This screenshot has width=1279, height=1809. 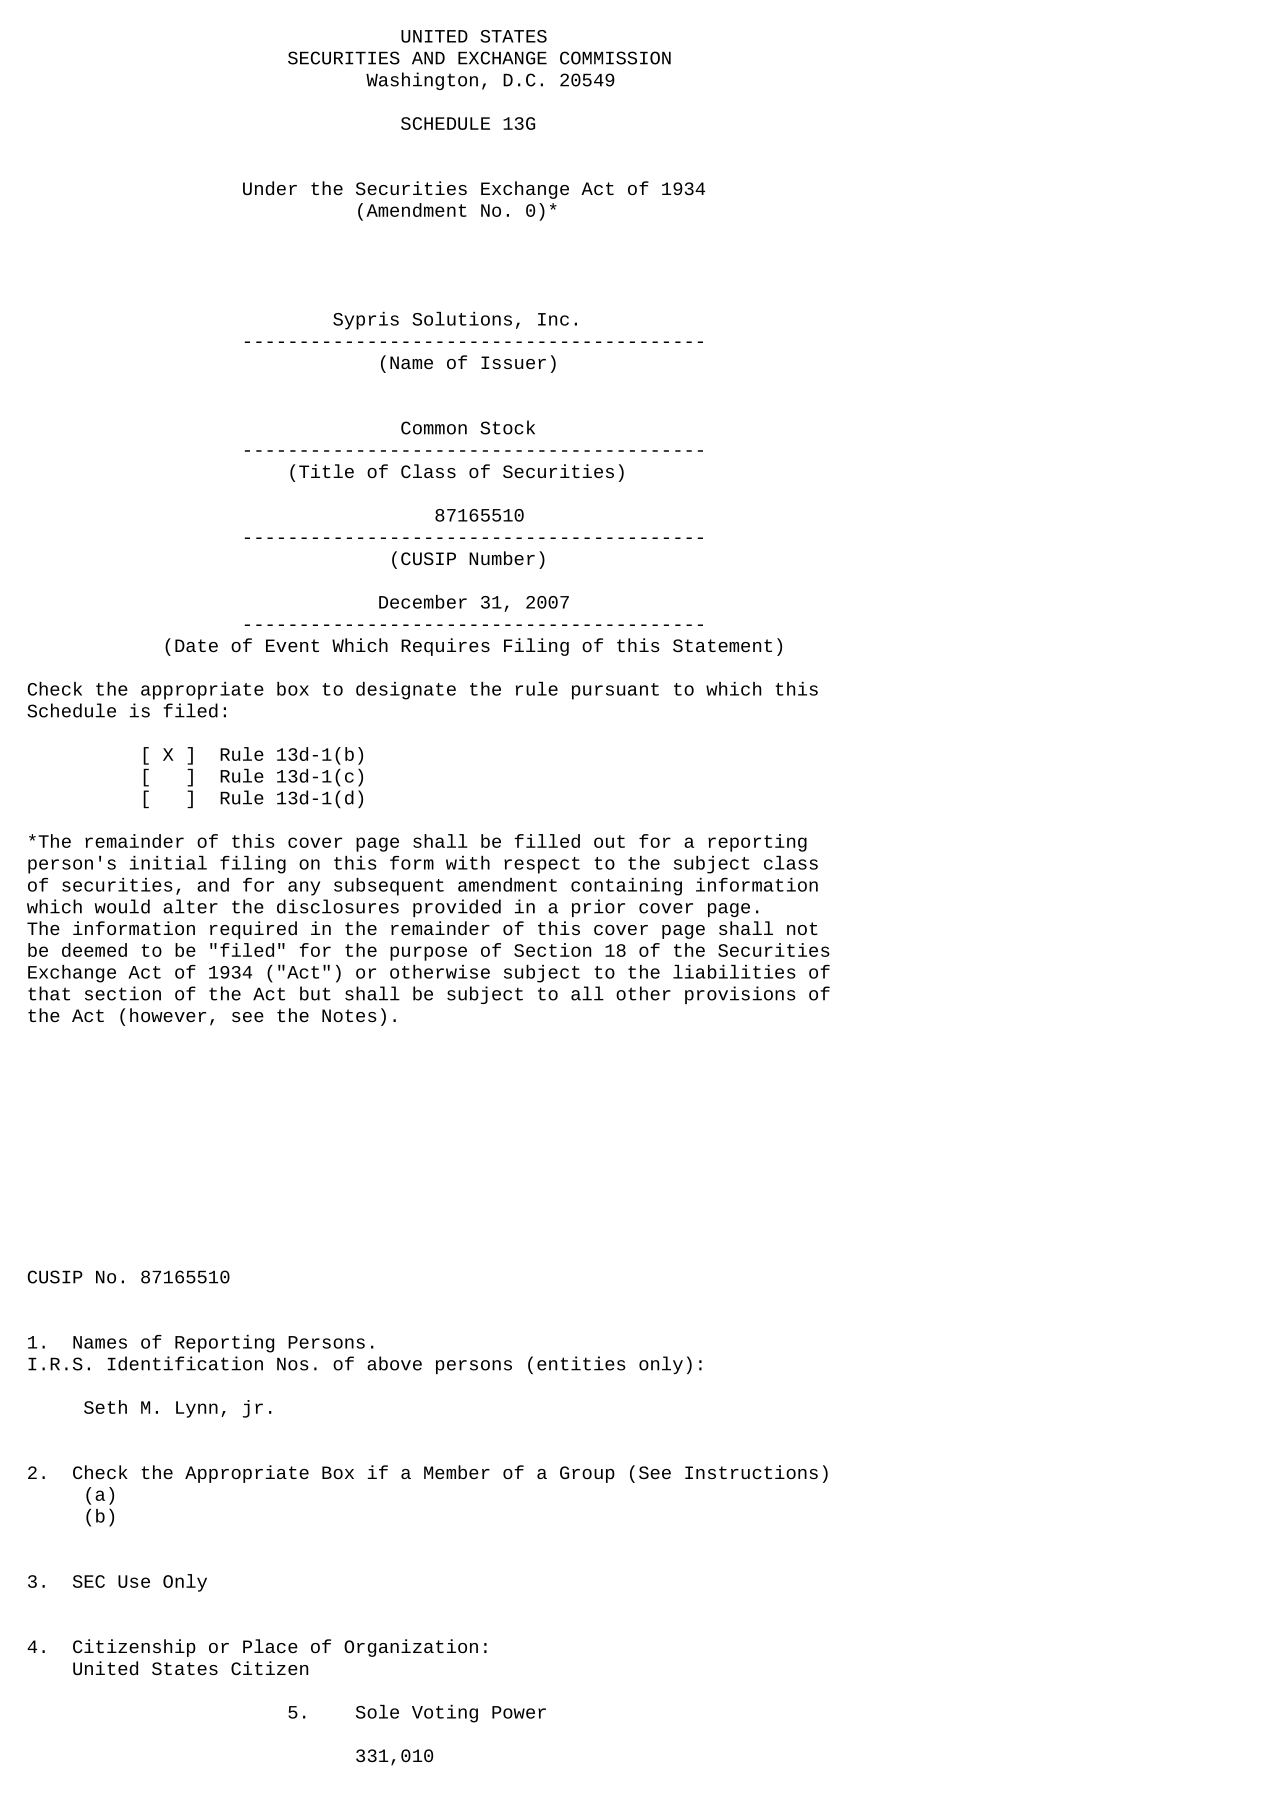 I want to click on Organization, so click(x=411, y=1648).
